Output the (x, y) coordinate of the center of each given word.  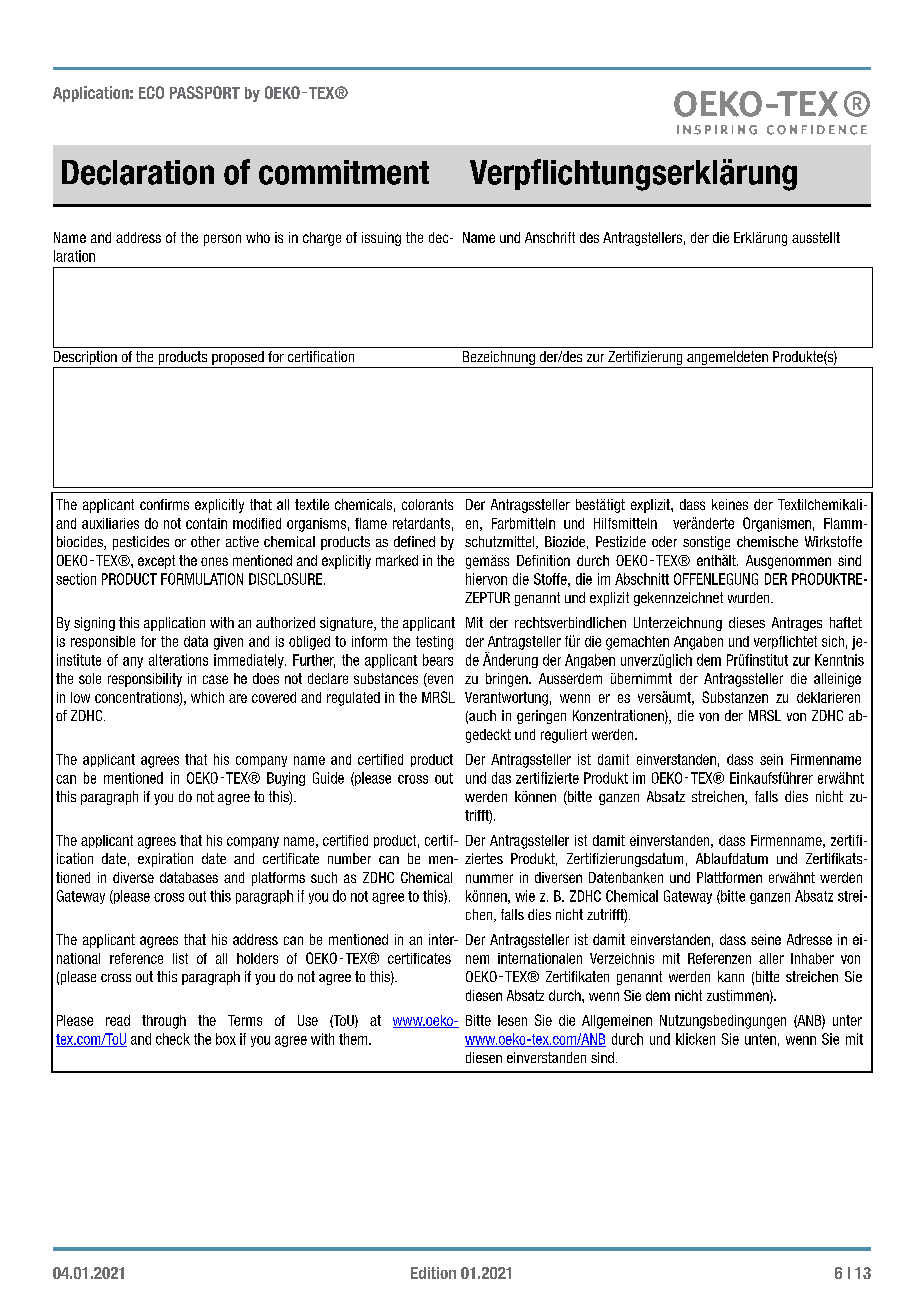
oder (664, 541)
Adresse (809, 939)
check (173, 1039)
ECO (151, 92)
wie (525, 896)
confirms (164, 504)
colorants (427, 504)
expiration (165, 860)
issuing (381, 239)
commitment (344, 172)
